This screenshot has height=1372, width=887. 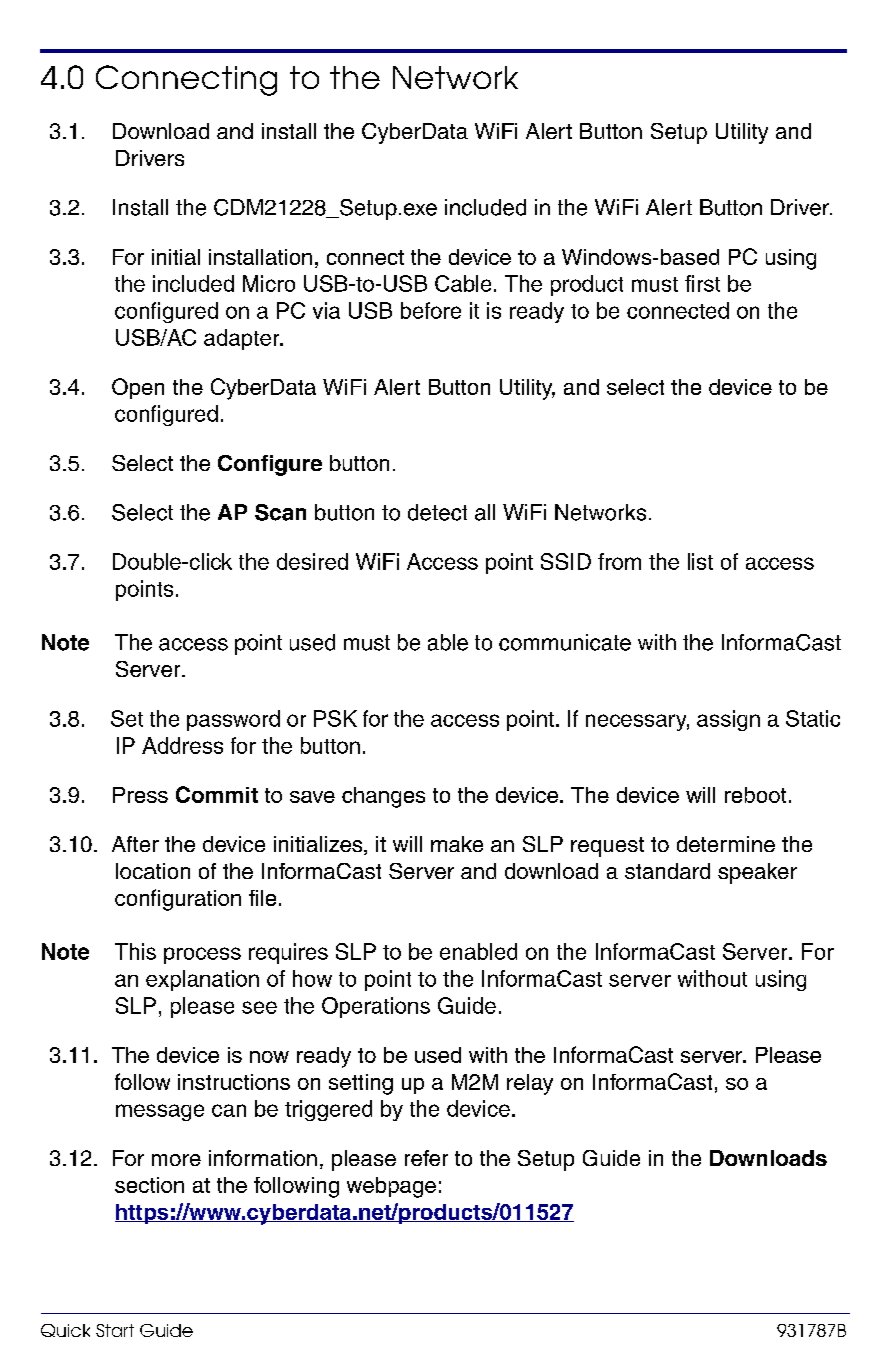 What do you see at coordinates (702, 283) in the screenshot?
I see `first` at bounding box center [702, 283].
